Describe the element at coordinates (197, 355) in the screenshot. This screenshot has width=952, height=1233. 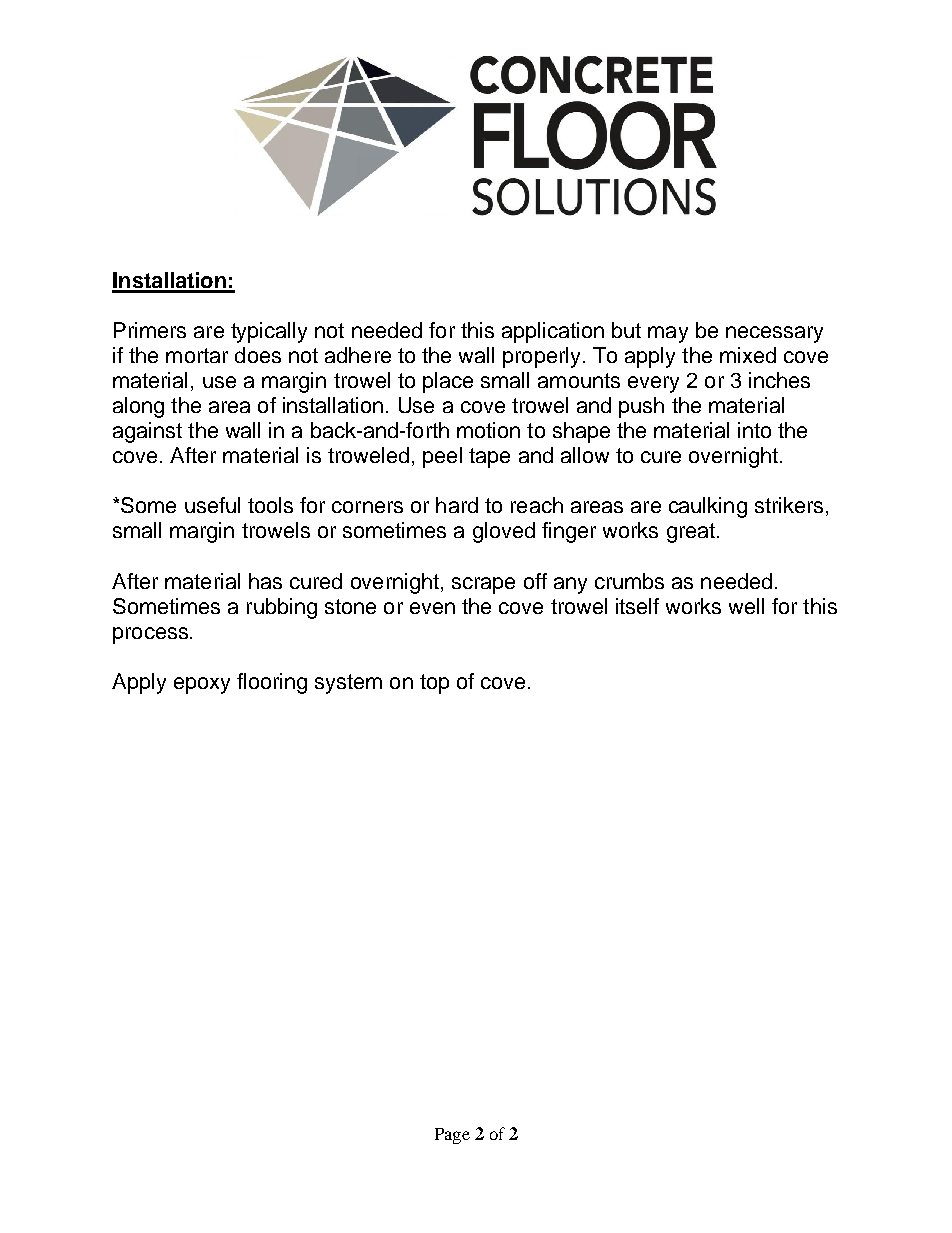
I see `mortar` at that location.
